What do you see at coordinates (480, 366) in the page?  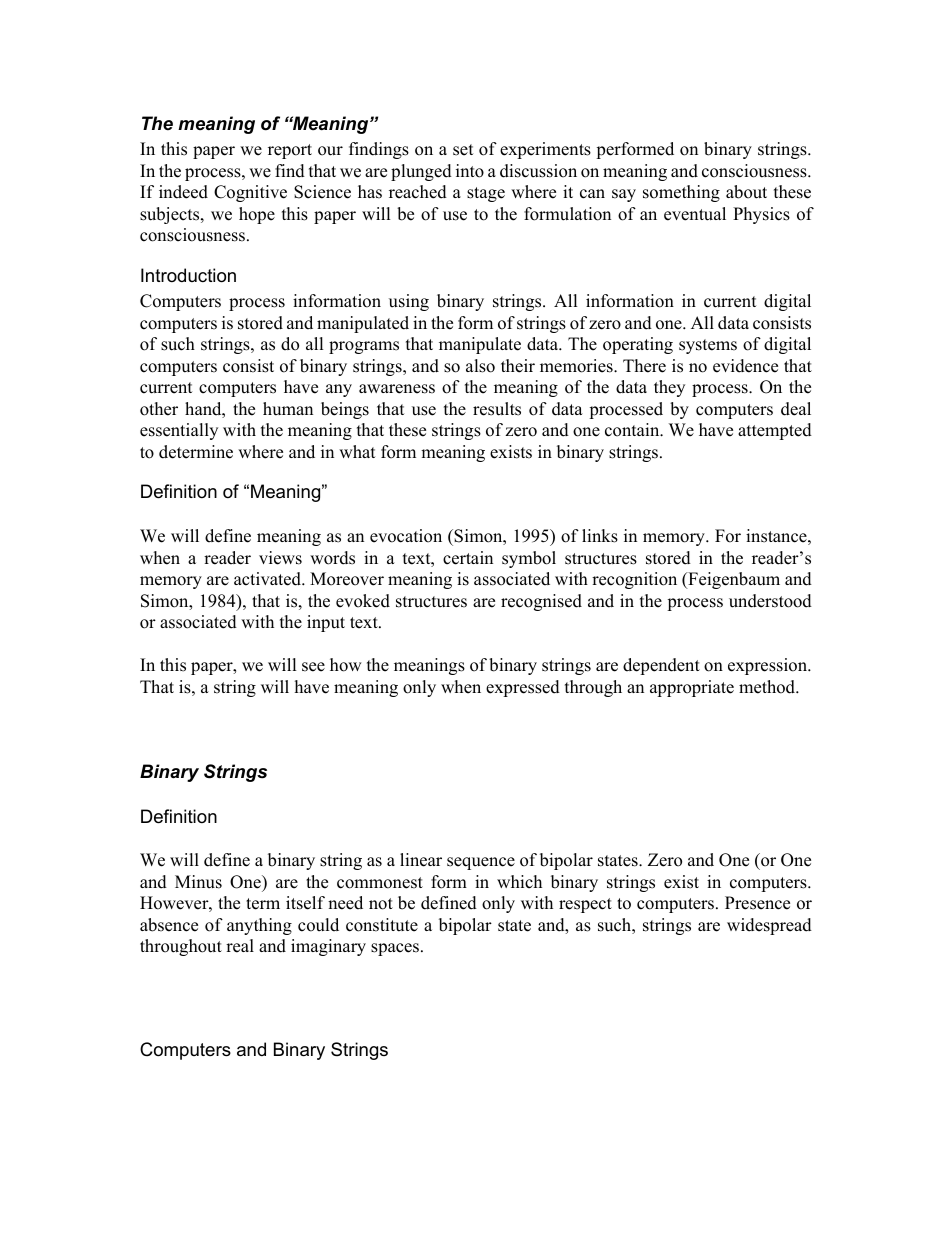 I see `also` at bounding box center [480, 366].
